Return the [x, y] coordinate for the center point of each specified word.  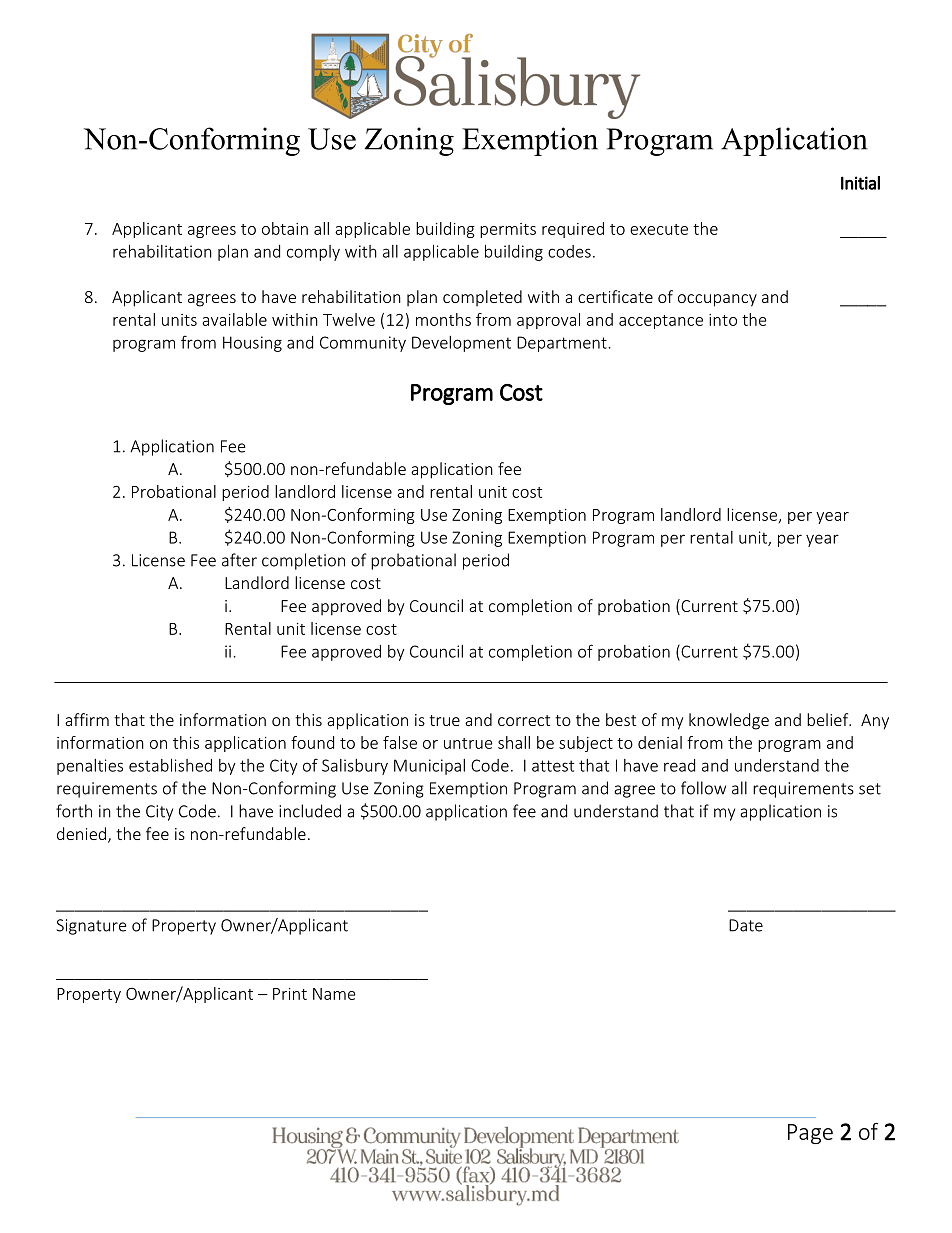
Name [334, 994]
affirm [87, 719]
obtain [285, 228]
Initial [860, 183]
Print [290, 994]
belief [829, 719]
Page [810, 1134]
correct [524, 720]
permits [508, 230]
